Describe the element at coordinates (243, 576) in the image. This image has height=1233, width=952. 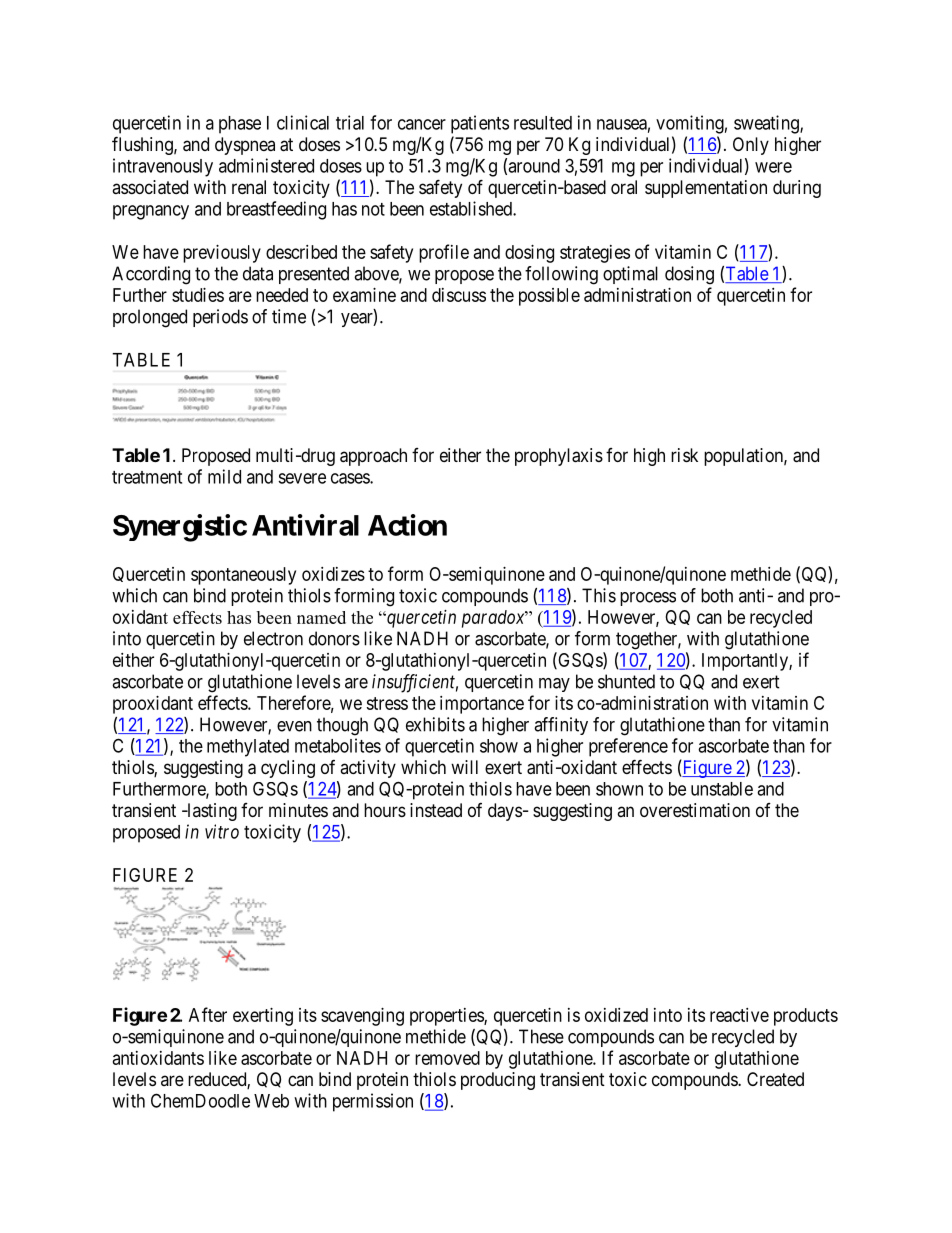
I see `spontaneously` at that location.
